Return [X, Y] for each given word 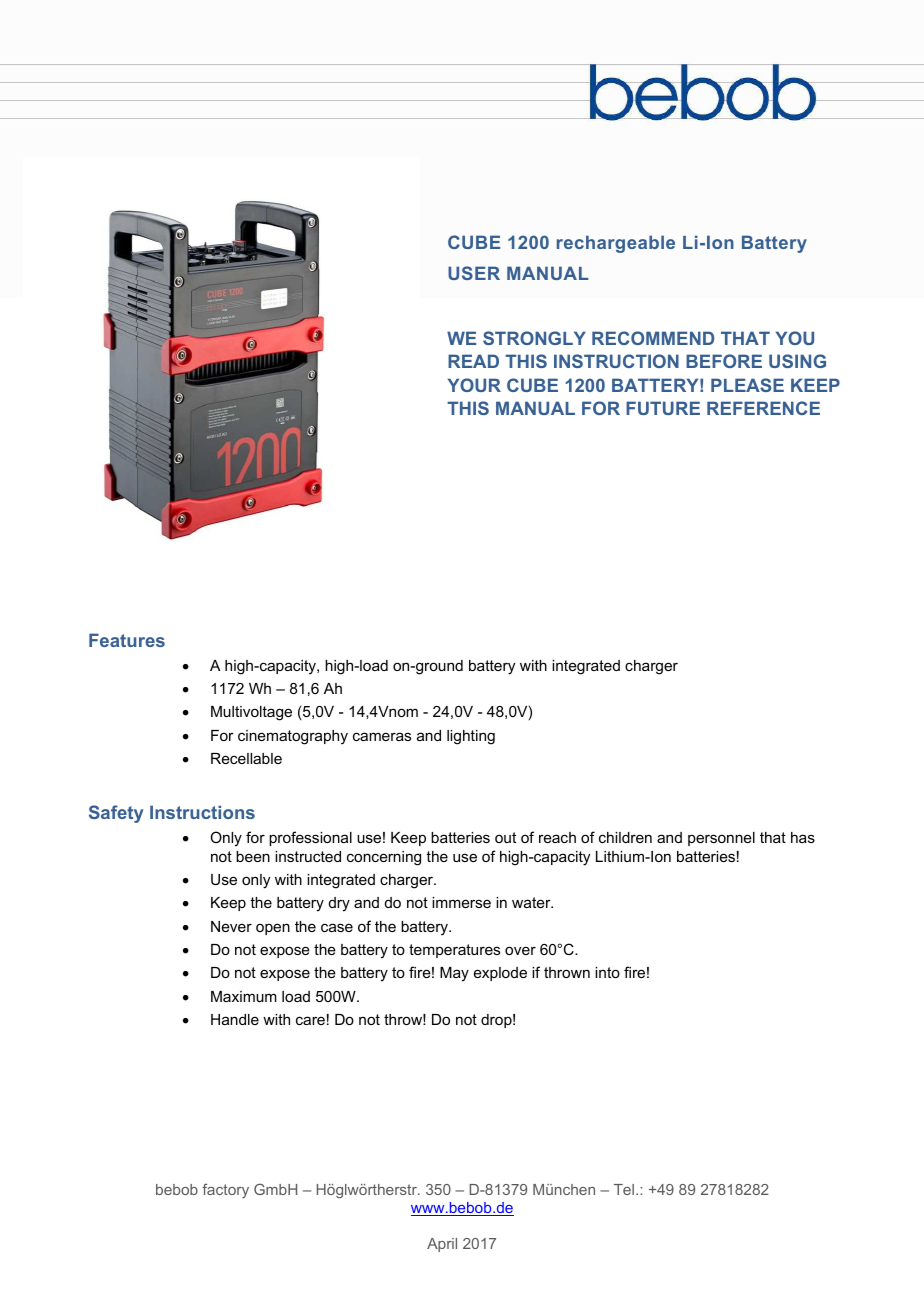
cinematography [293, 737]
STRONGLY [534, 338]
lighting [471, 737]
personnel [721, 839]
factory [225, 1190]
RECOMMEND [653, 338]
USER [474, 273]
